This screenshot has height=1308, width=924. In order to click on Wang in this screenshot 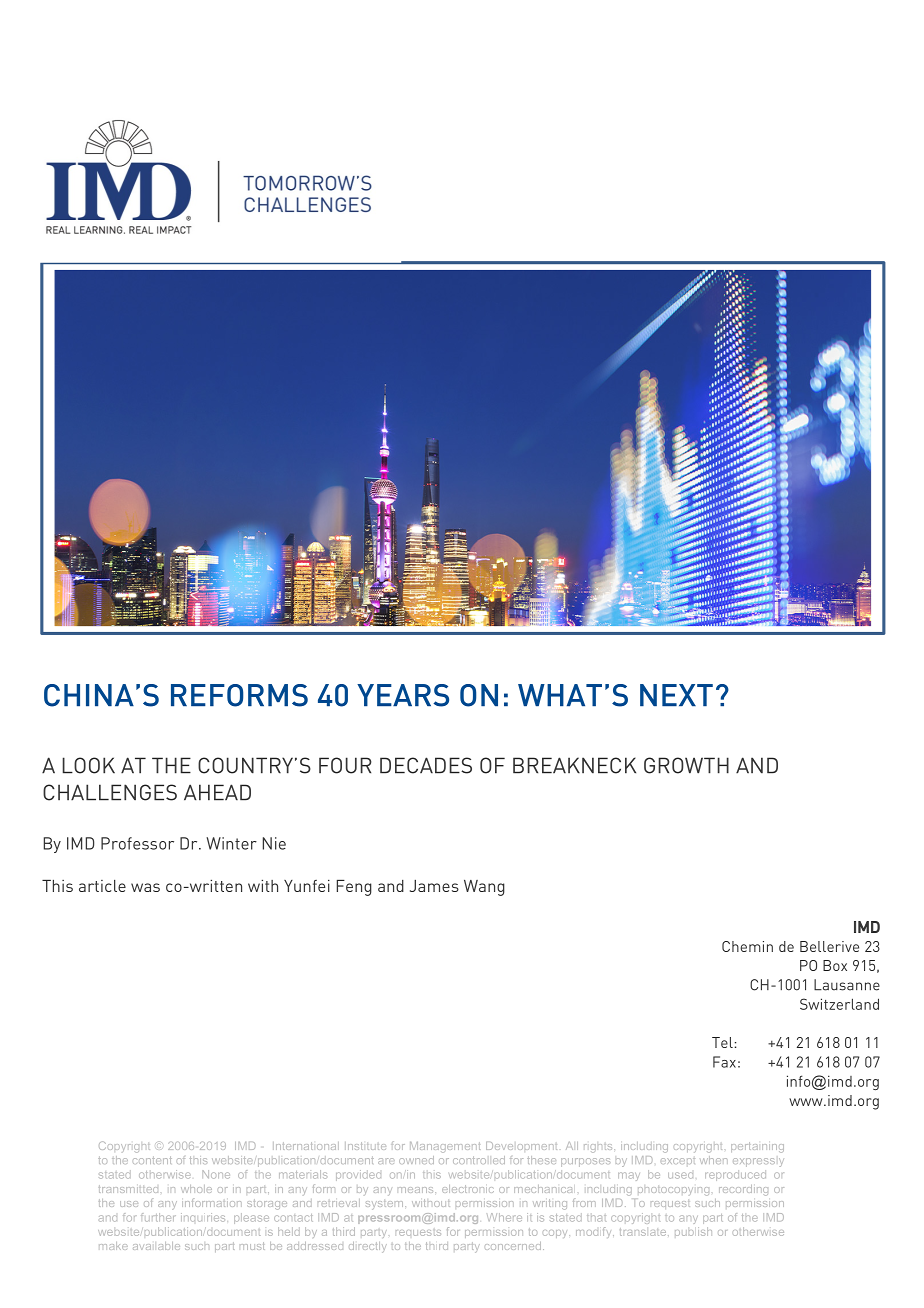, I will do `click(484, 888)`.
